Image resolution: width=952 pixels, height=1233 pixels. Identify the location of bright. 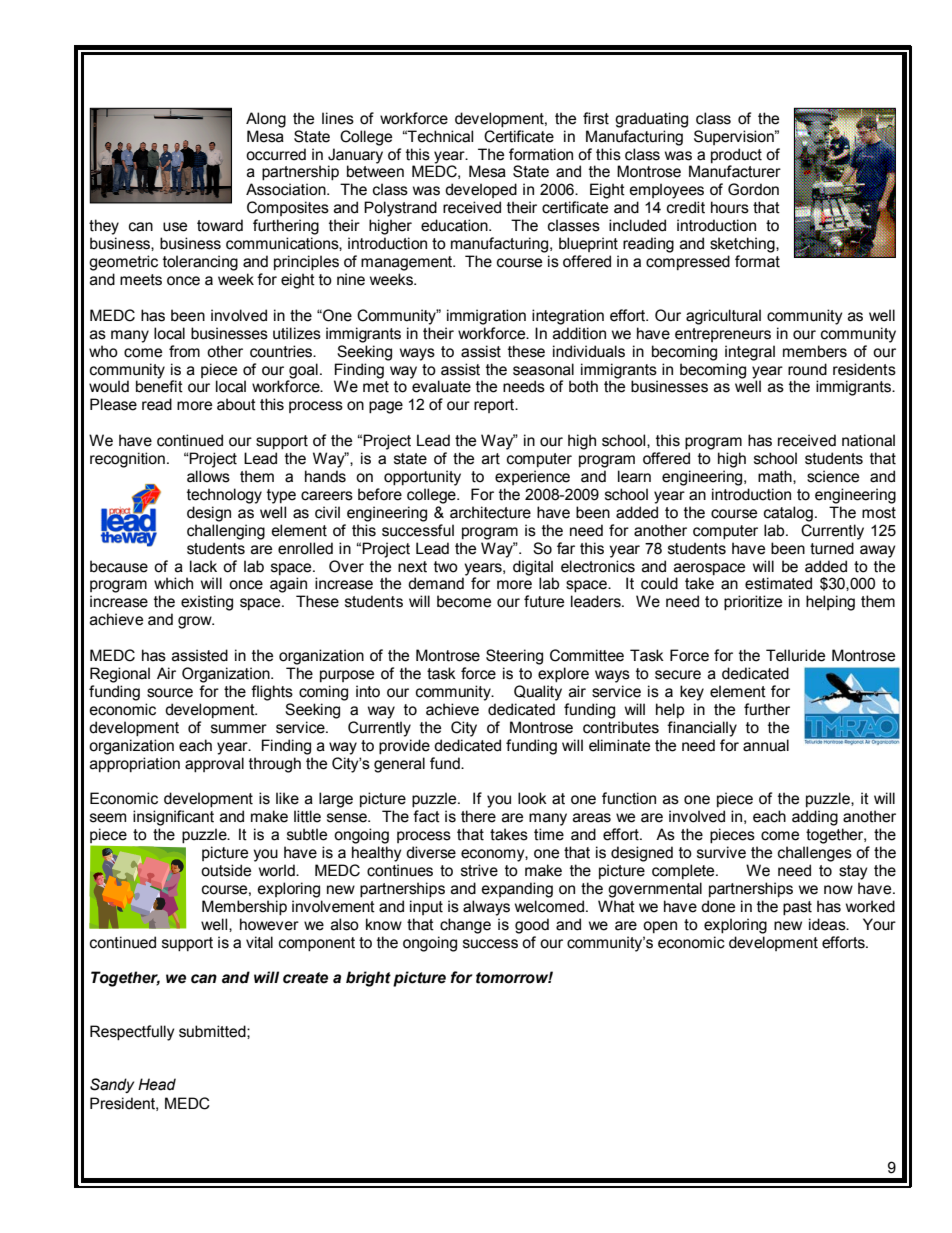
(368, 979).
